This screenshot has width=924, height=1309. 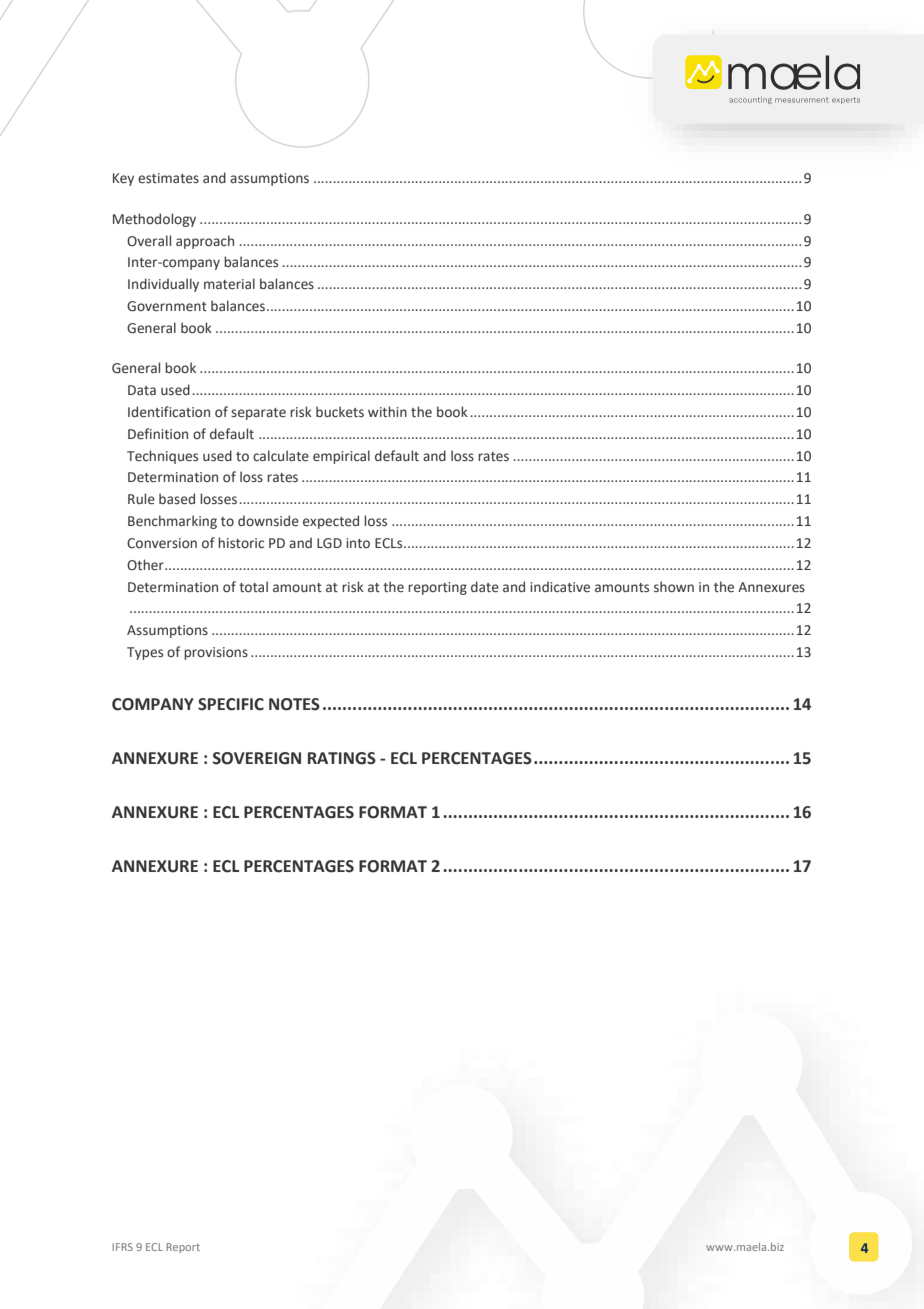 What do you see at coordinates (154, 220) in the screenshot?
I see `Methodology` at bounding box center [154, 220].
